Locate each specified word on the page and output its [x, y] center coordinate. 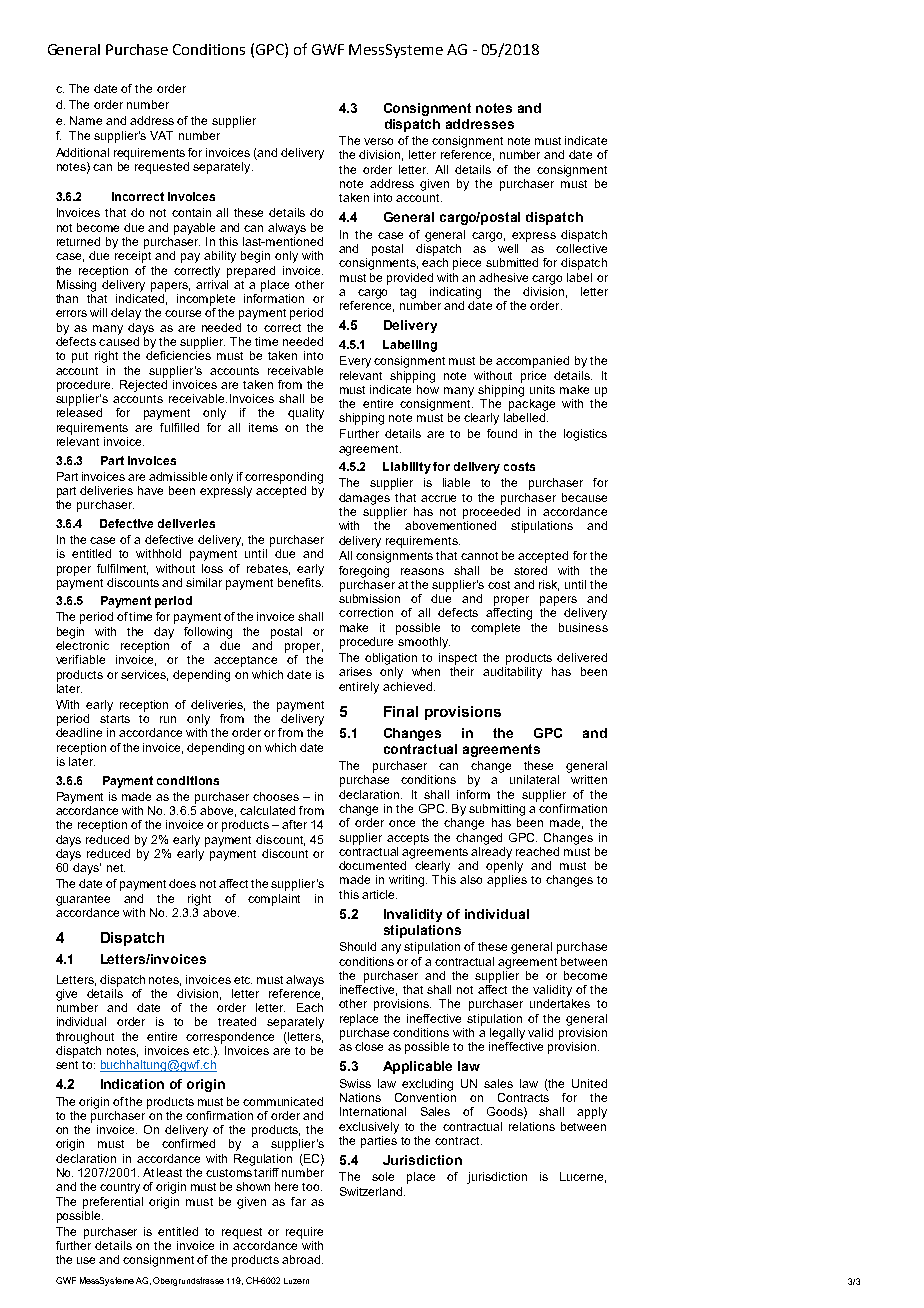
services [144, 675]
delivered [582, 657]
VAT [161, 135]
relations [532, 1126]
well [508, 248]
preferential [113, 1203]
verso [378, 141]
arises [355, 671]
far [298, 1201]
